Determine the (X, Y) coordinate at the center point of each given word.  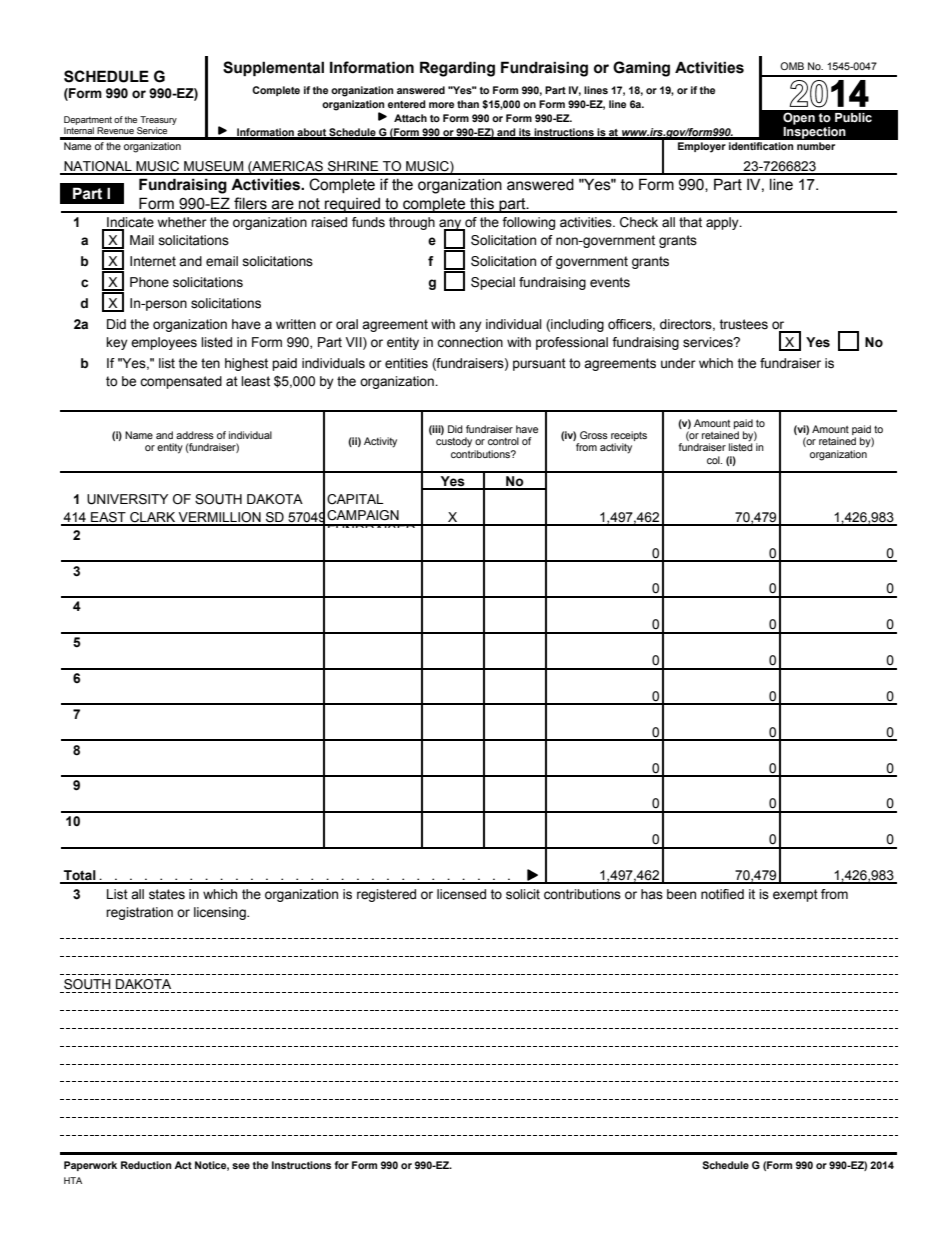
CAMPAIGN (363, 515)
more (441, 105)
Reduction (146, 1165)
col (714, 460)
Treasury (157, 122)
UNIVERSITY (127, 499)
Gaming (641, 69)
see (241, 1166)
